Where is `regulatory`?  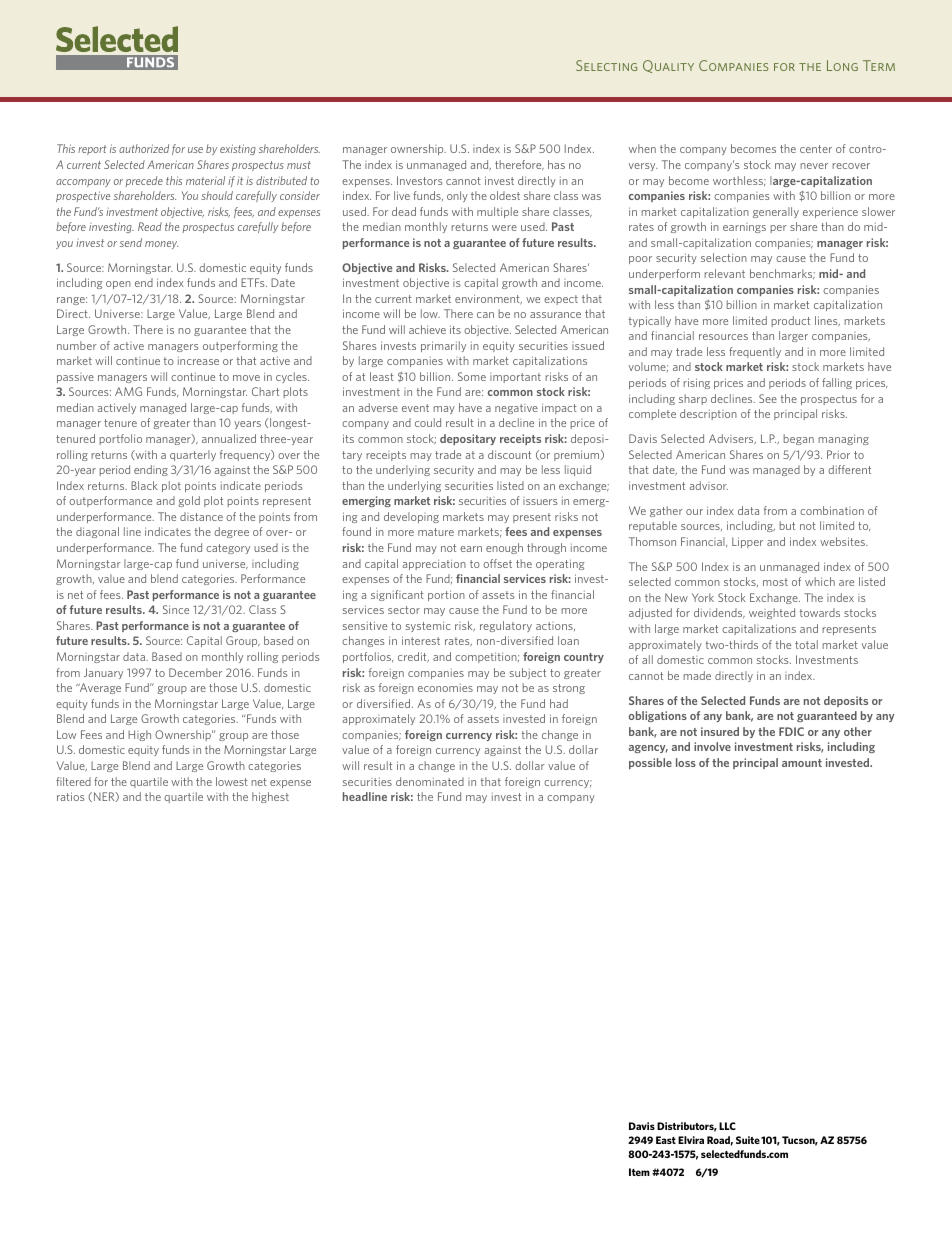 regulatory is located at coordinates (506, 626).
